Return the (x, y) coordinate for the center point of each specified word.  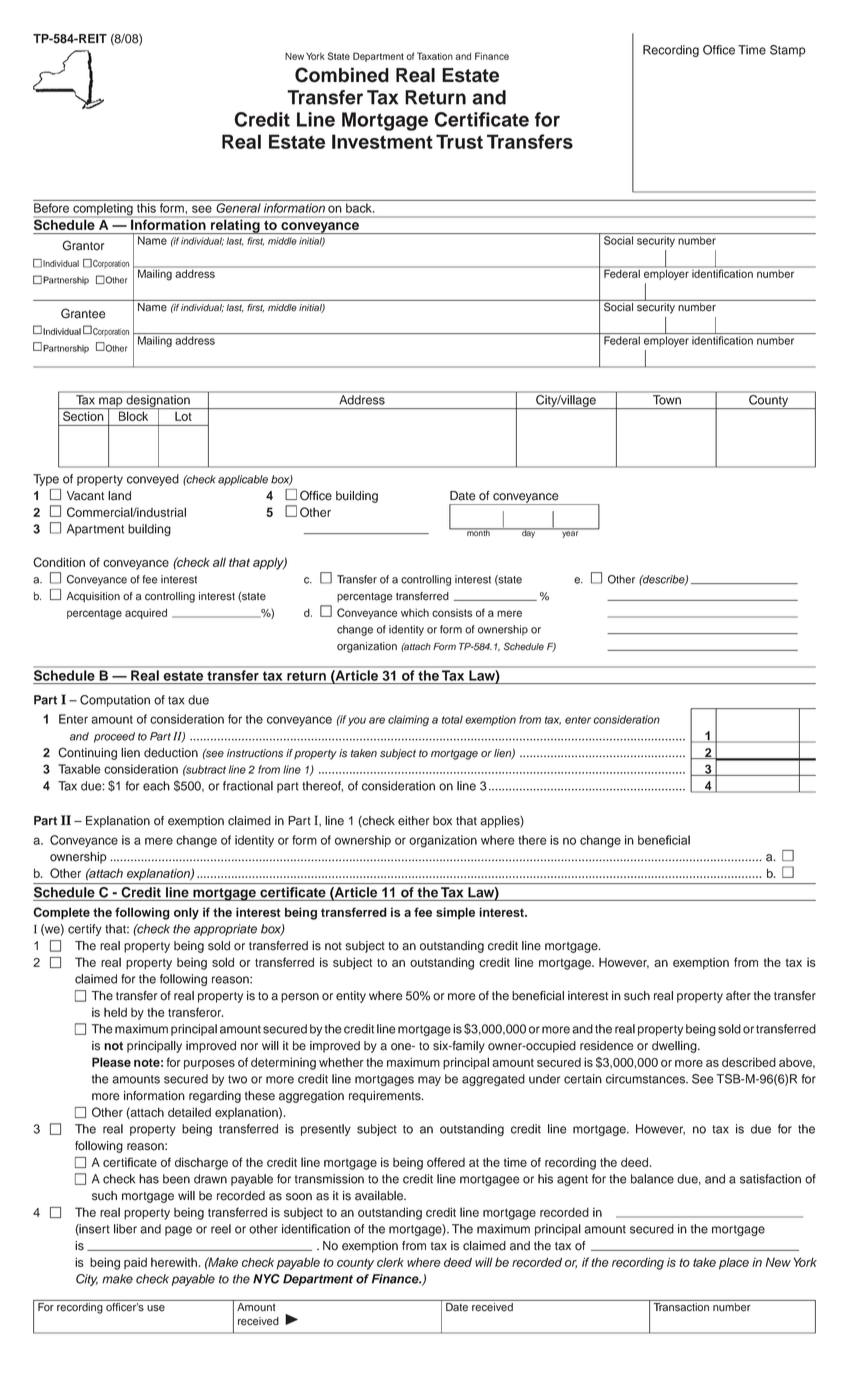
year (570, 533)
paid (135, 1263)
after (738, 996)
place (734, 1264)
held (115, 1012)
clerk (390, 1262)
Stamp (788, 51)
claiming (408, 720)
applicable (243, 480)
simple (455, 913)
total (452, 719)
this (146, 208)
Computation (115, 701)
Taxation (435, 56)
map (111, 403)
